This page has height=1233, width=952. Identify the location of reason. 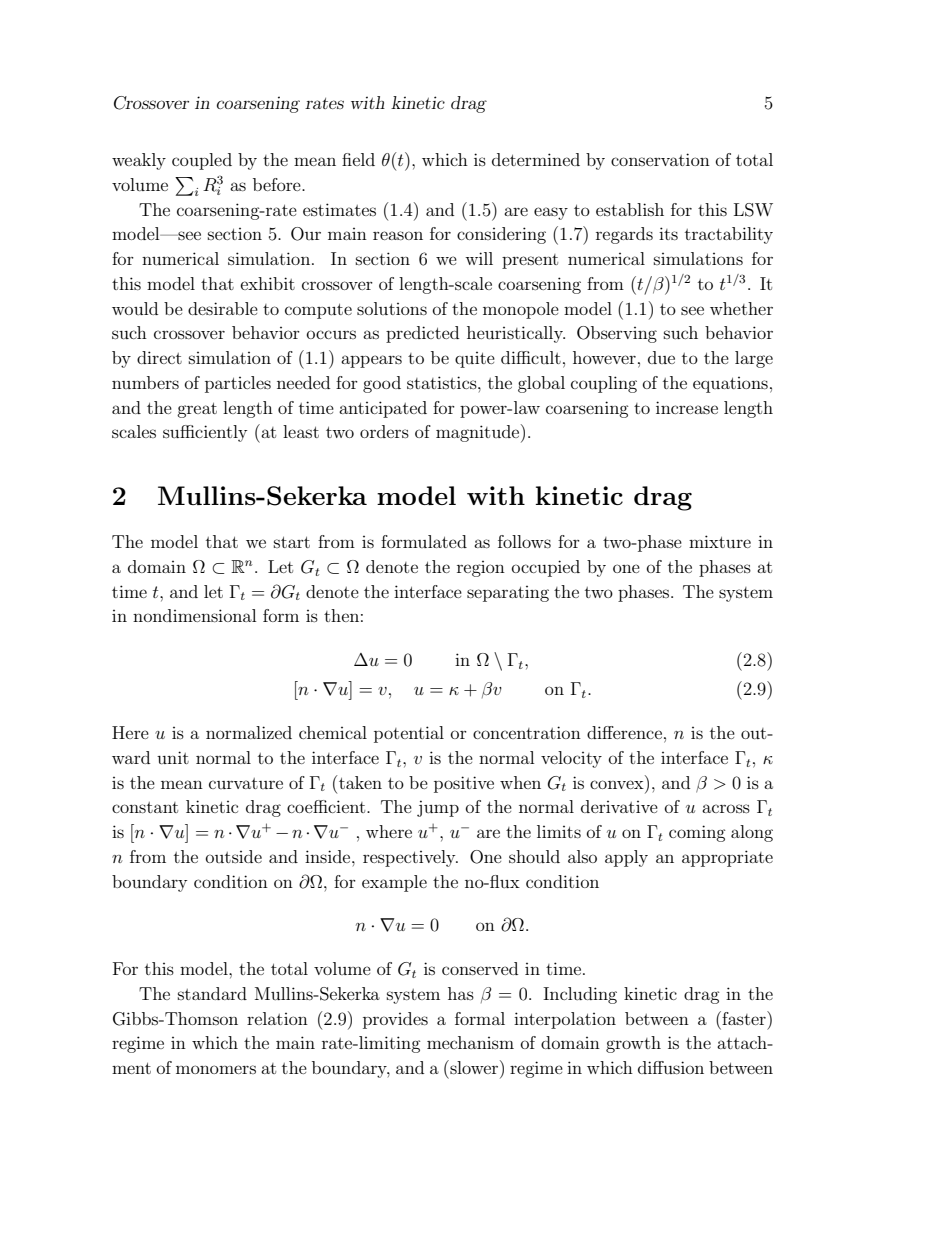
(398, 235).
